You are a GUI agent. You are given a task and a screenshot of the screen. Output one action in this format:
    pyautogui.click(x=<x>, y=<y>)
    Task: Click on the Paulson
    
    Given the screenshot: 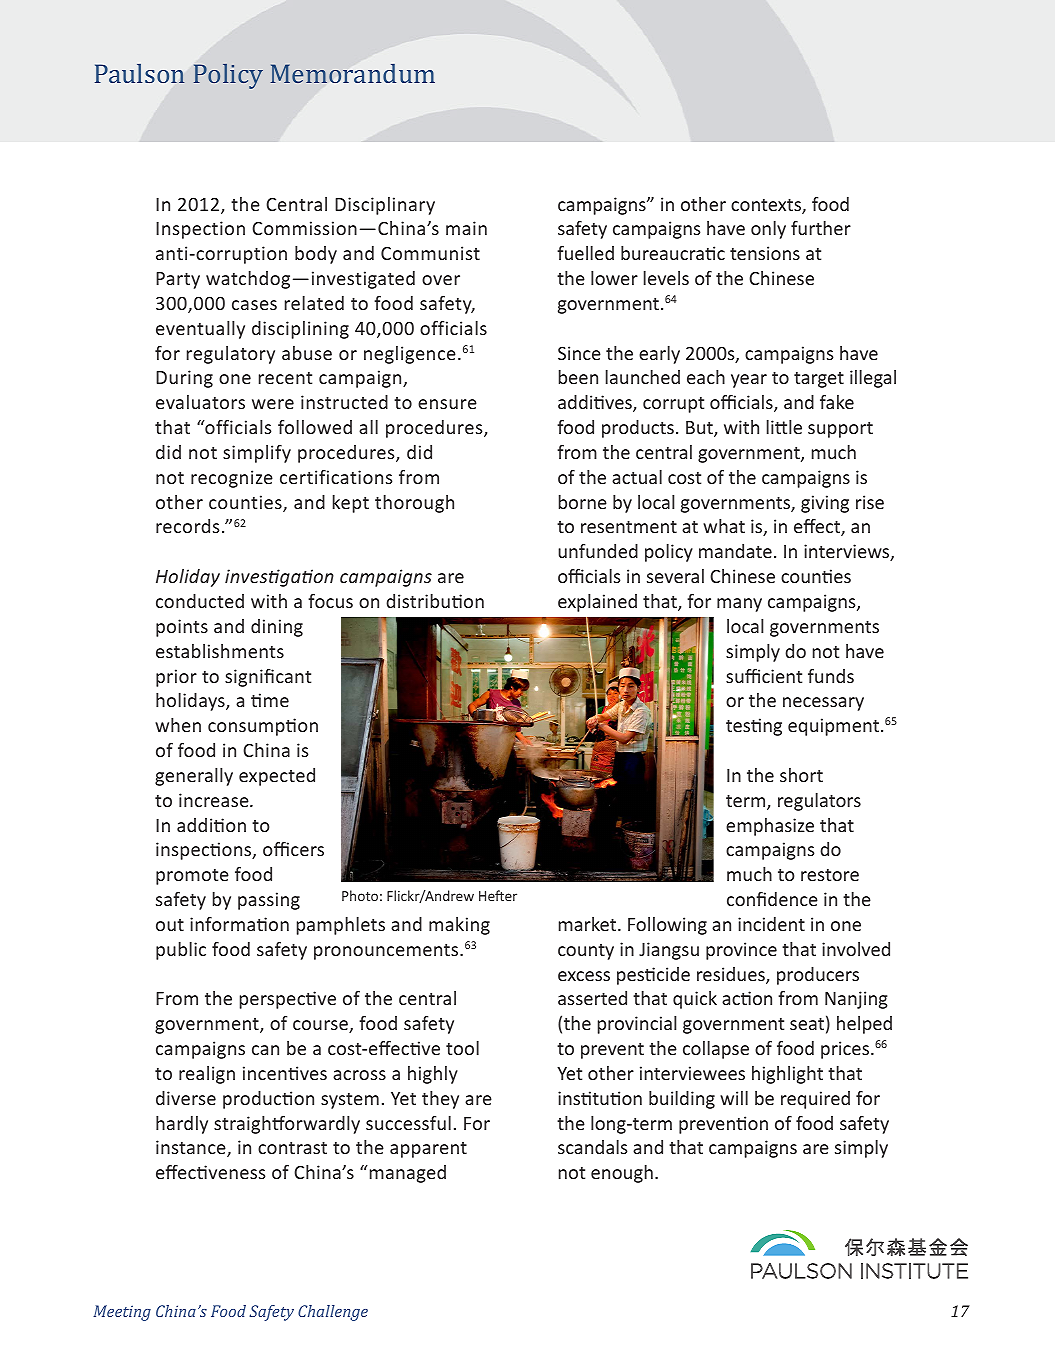 What is the action you would take?
    pyautogui.click(x=140, y=73)
